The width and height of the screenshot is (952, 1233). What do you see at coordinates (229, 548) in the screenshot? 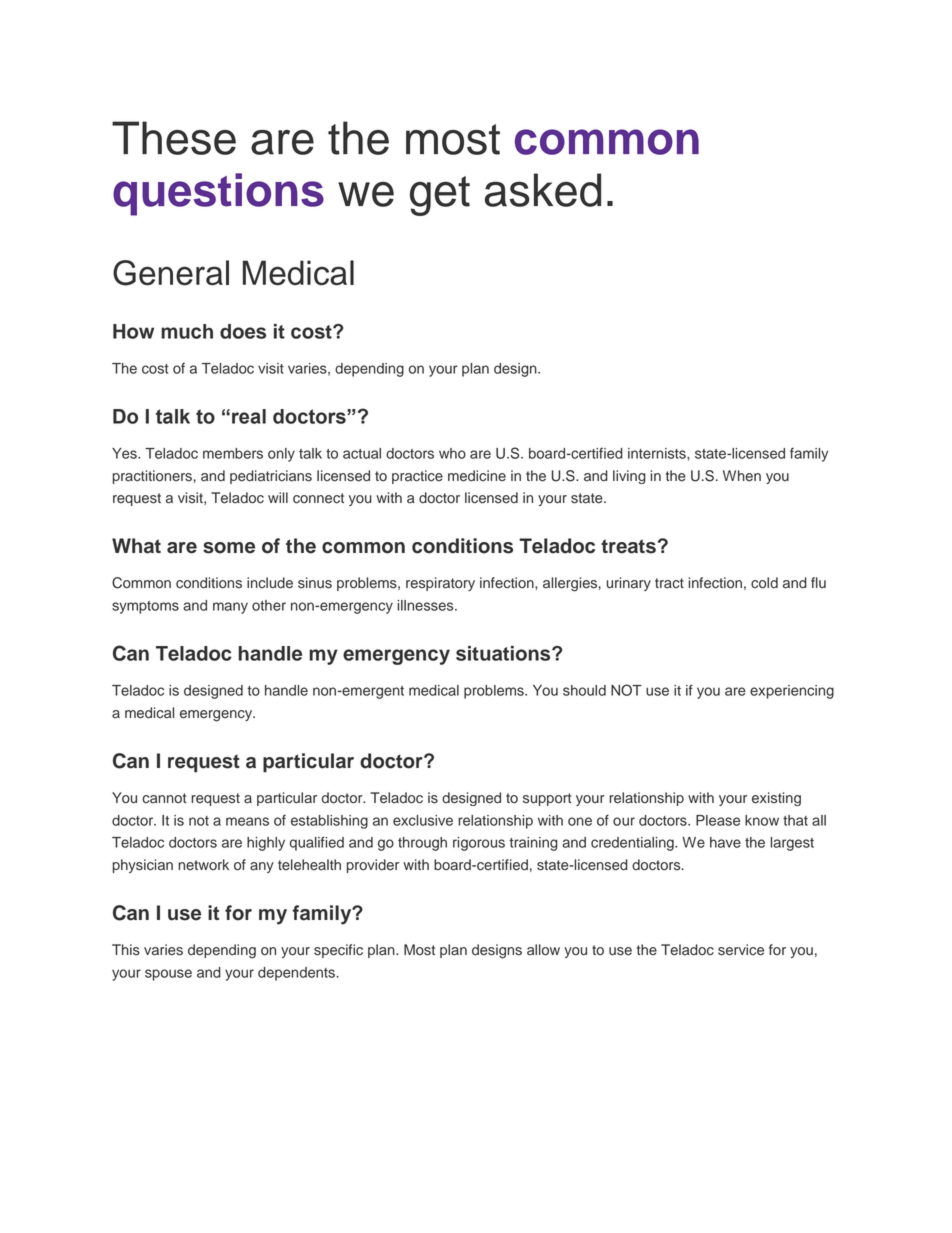
I see `some` at bounding box center [229, 548].
